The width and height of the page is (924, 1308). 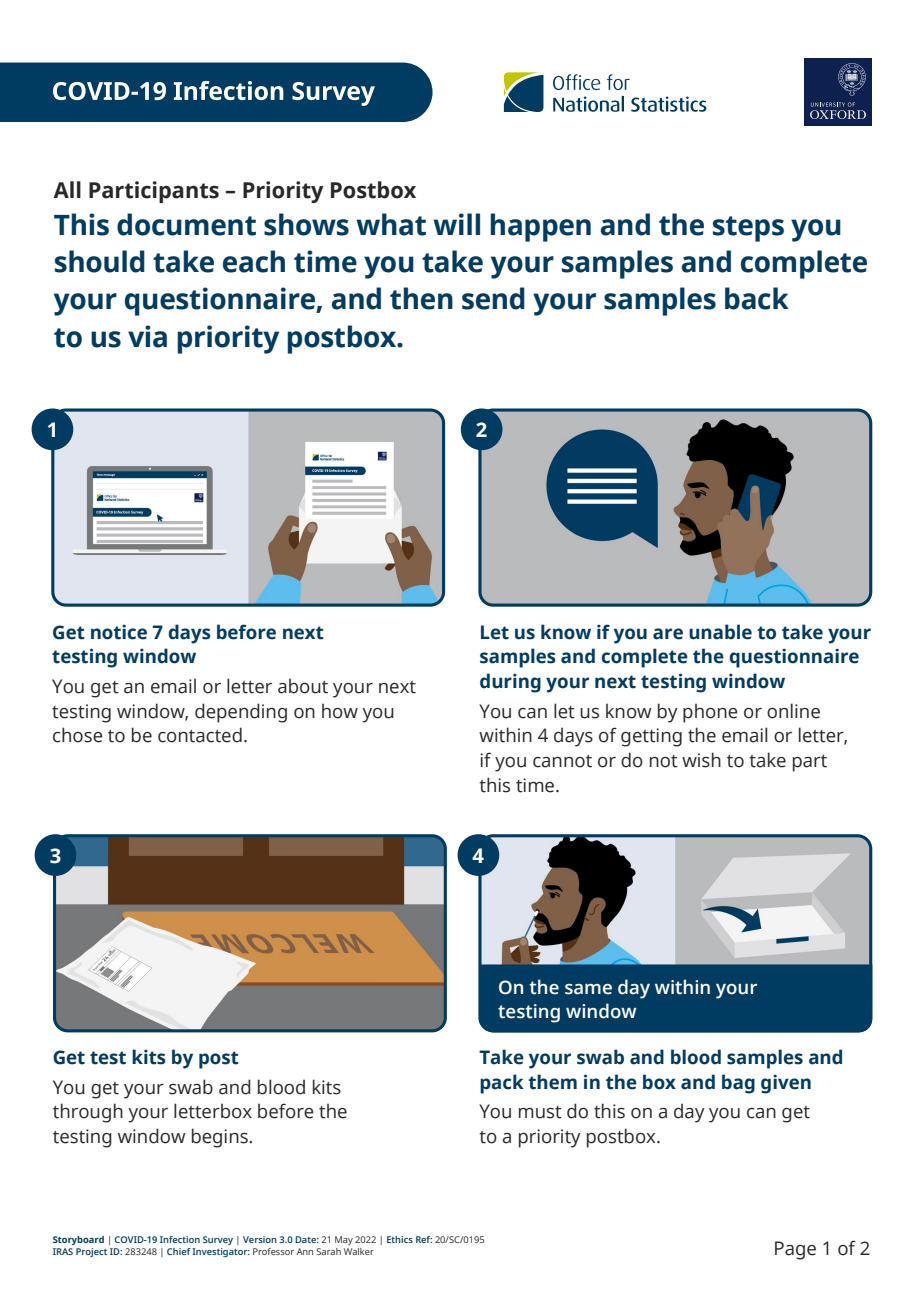 I want to click on steps, so click(x=748, y=229).
